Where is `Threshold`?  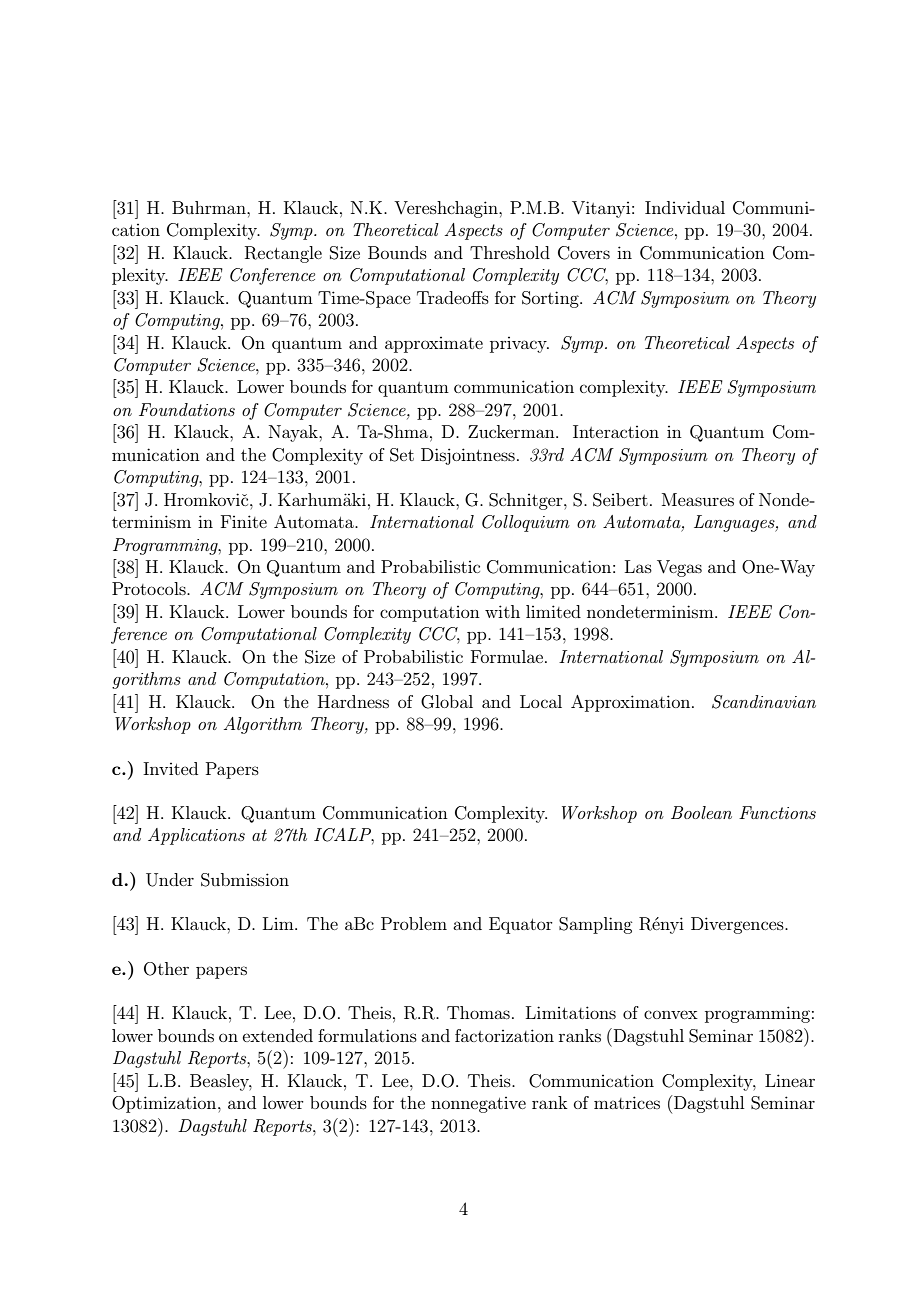 Threshold is located at coordinates (510, 252).
